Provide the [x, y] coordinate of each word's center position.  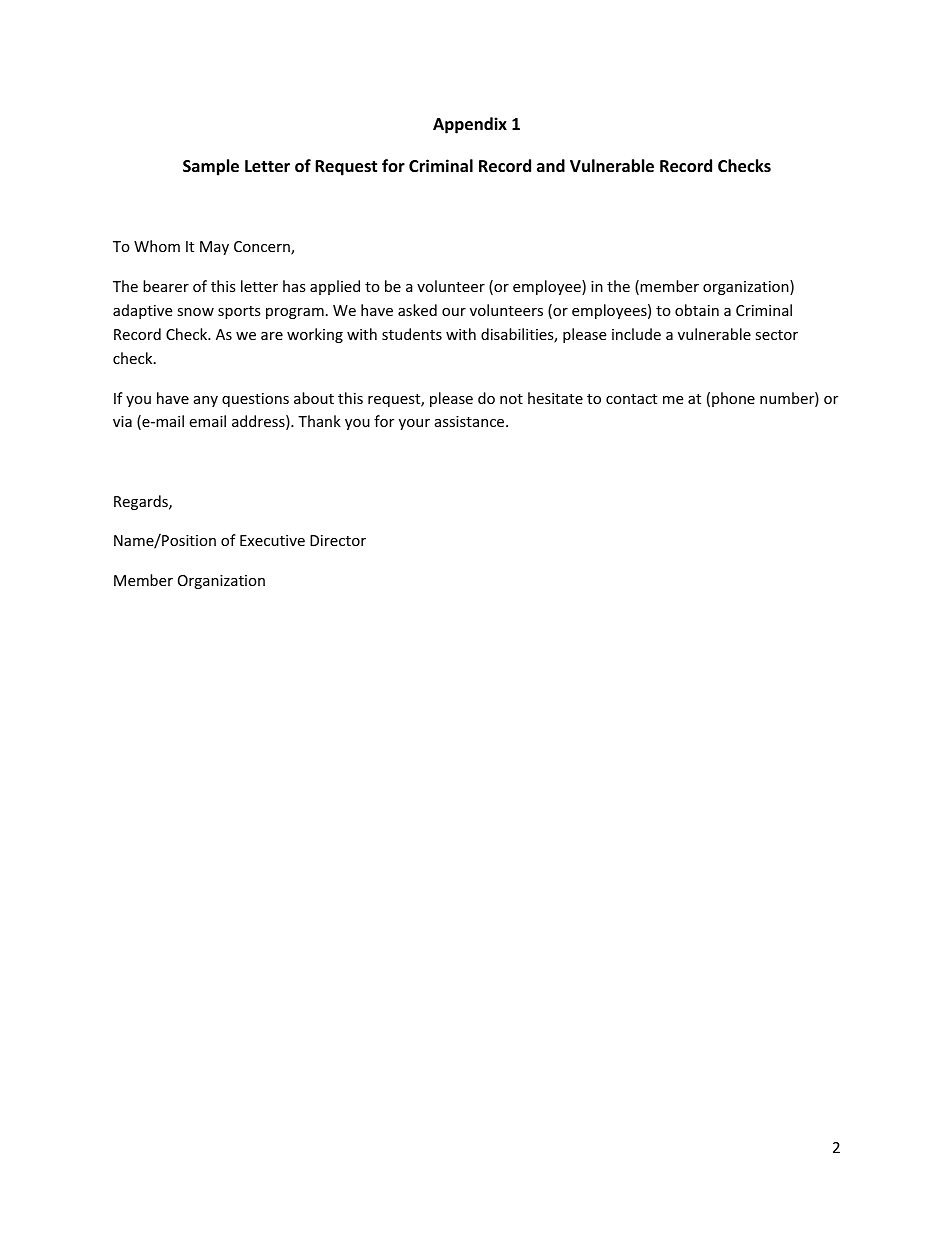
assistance [471, 421]
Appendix [470, 125]
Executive [272, 540]
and [551, 165]
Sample [211, 167]
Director [338, 540]
